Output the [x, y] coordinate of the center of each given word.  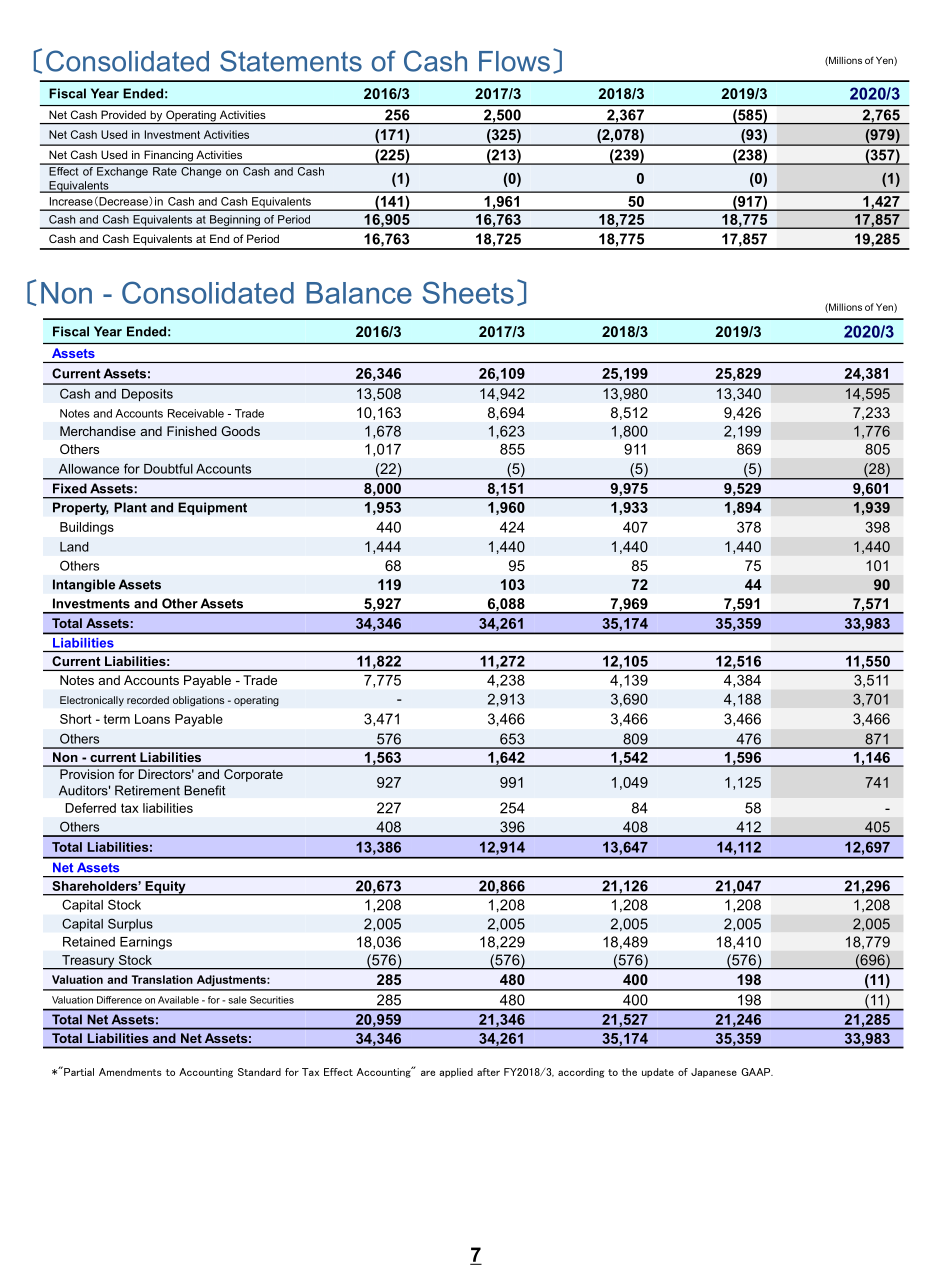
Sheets [468, 292]
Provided [123, 114]
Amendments [130, 1072]
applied [456, 1073]
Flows [514, 61]
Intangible [84, 585]
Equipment [212, 508]
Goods [240, 431]
